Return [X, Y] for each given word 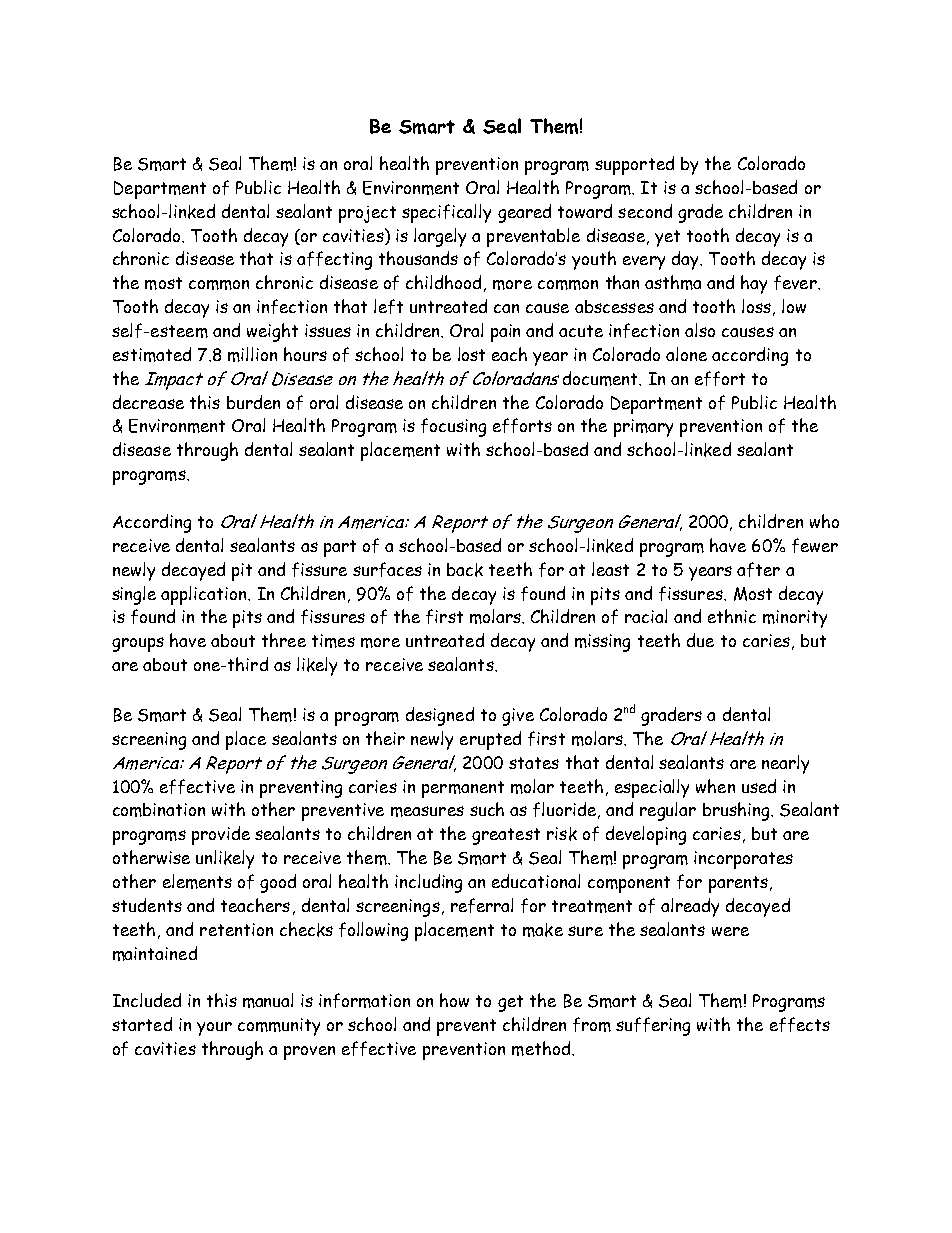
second [645, 211]
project [367, 214]
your [214, 1029]
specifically [446, 213]
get [510, 1003]
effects [800, 1024]
